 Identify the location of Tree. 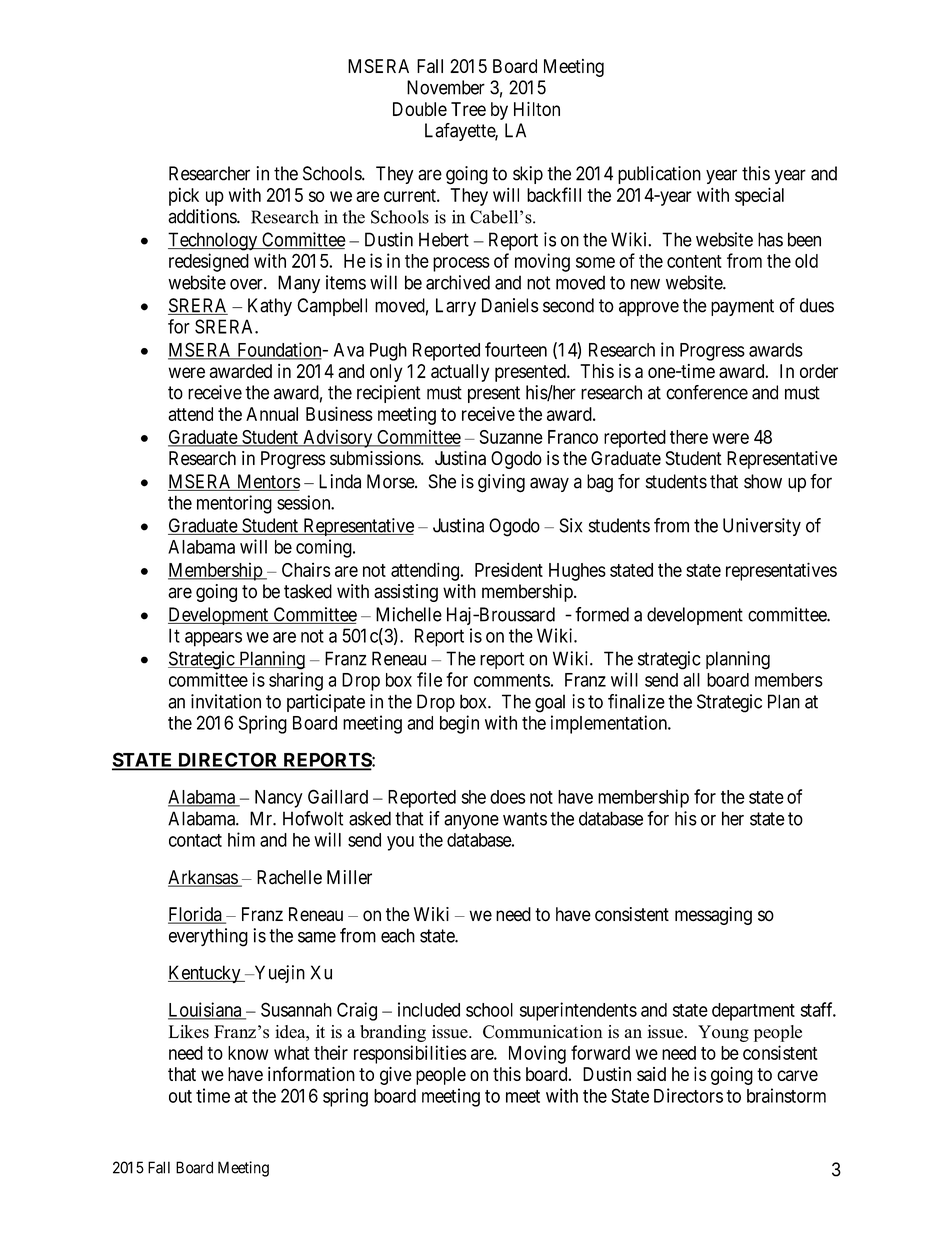
(468, 109).
